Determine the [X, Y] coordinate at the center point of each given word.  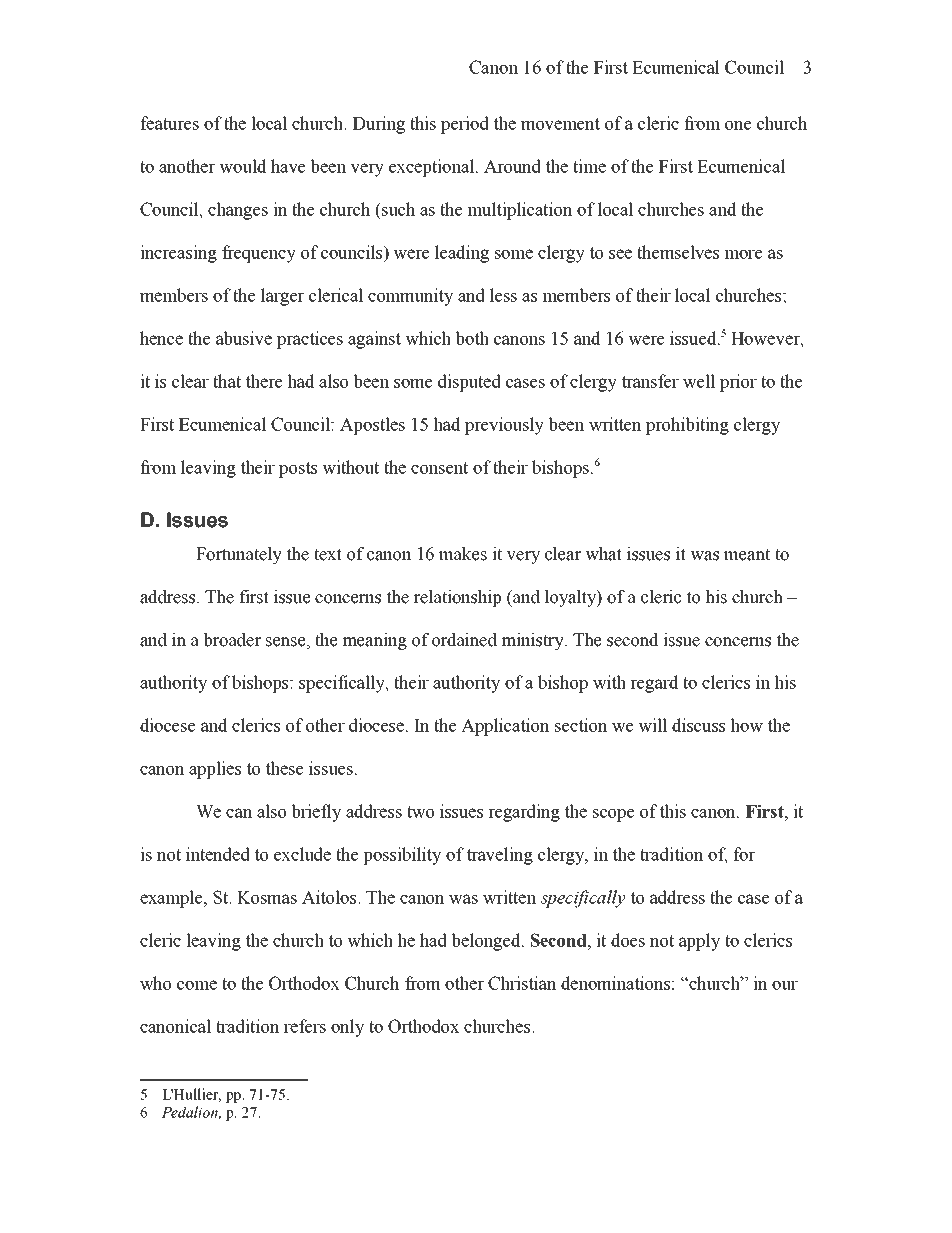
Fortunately [239, 555]
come [197, 985]
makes [463, 554]
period [465, 125]
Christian [522, 983]
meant [747, 554]
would [243, 166]
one [738, 125]
